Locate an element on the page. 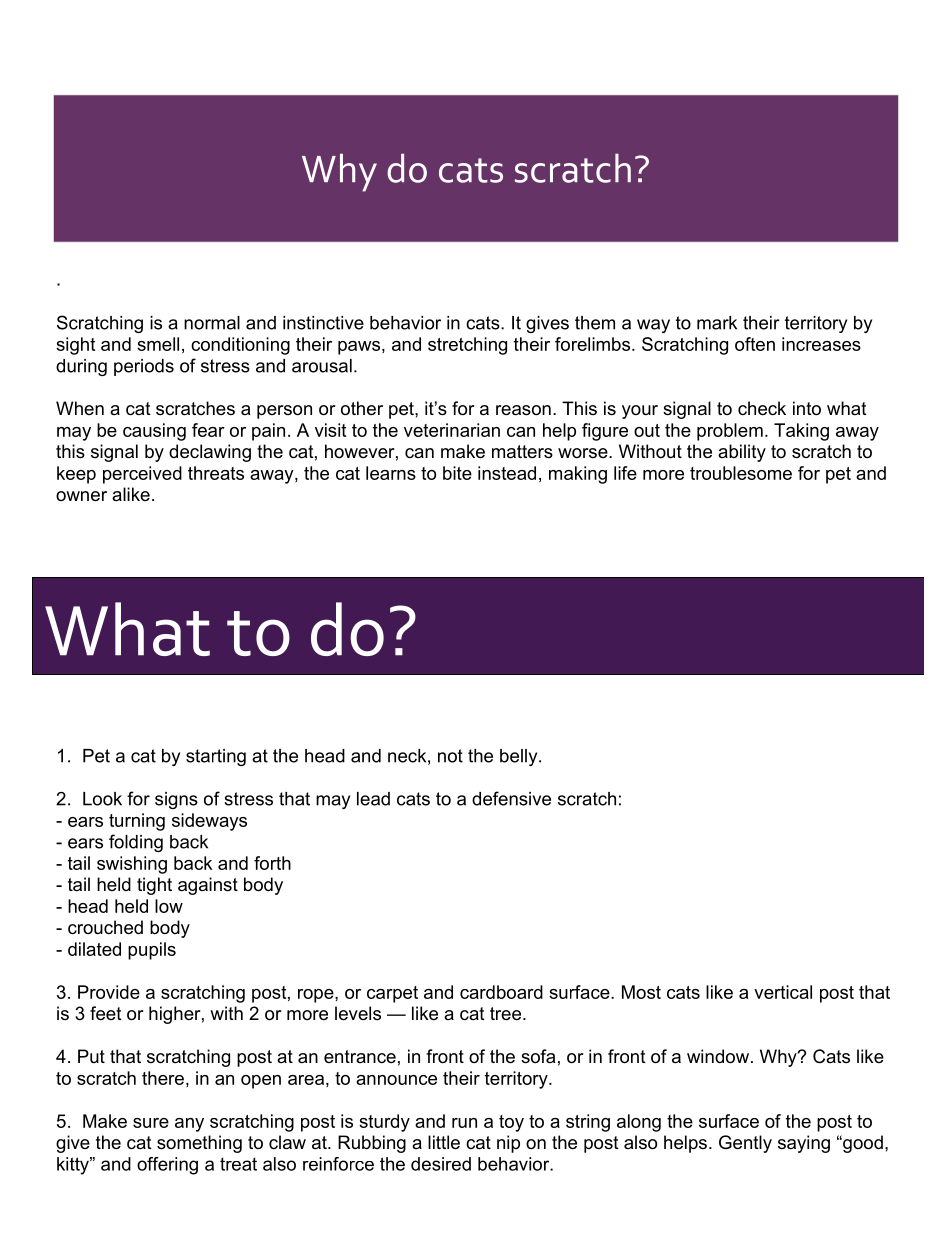 This image has width=952, height=1233. defensive is located at coordinates (511, 798).
